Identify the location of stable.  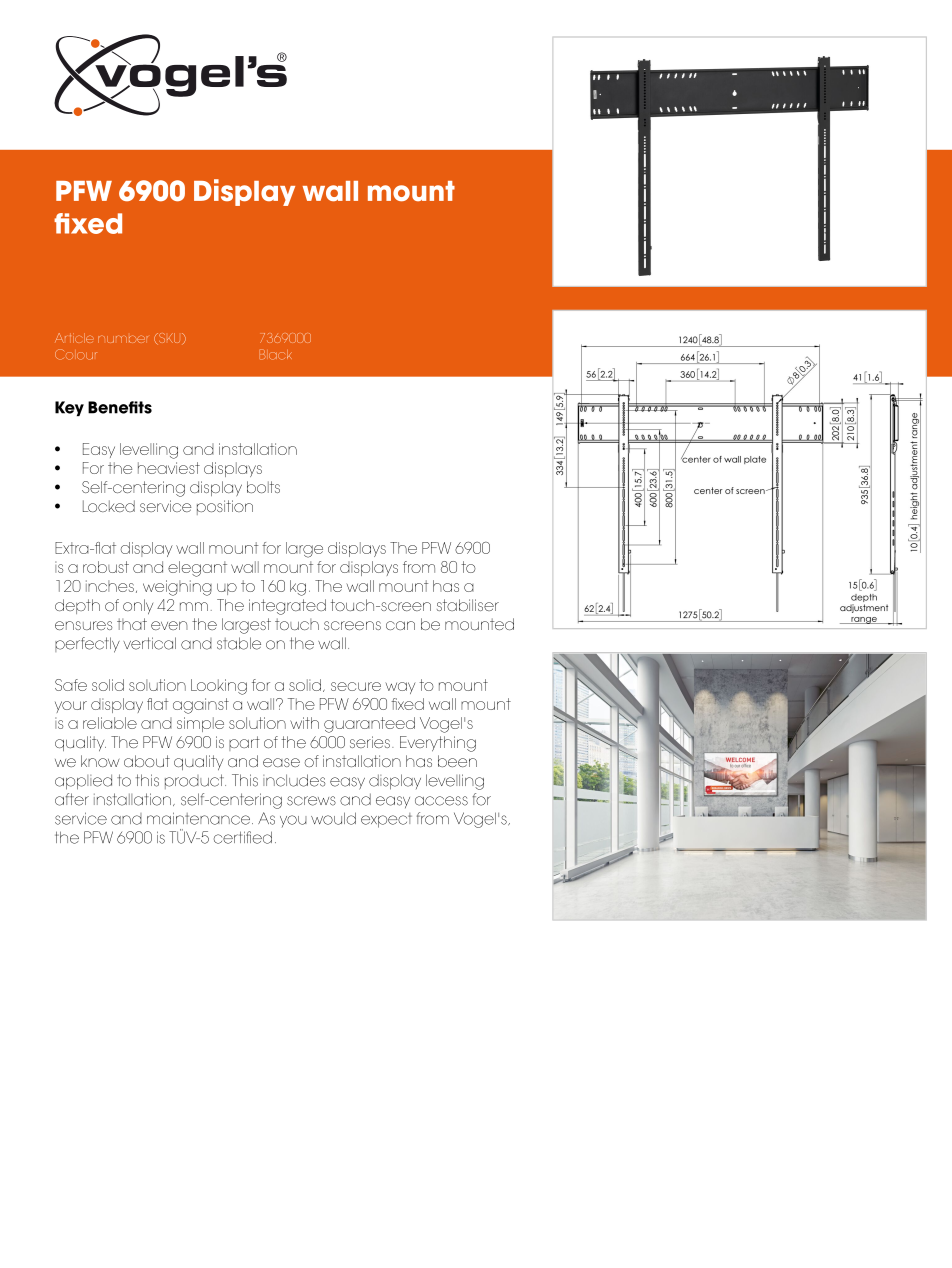
(239, 643).
